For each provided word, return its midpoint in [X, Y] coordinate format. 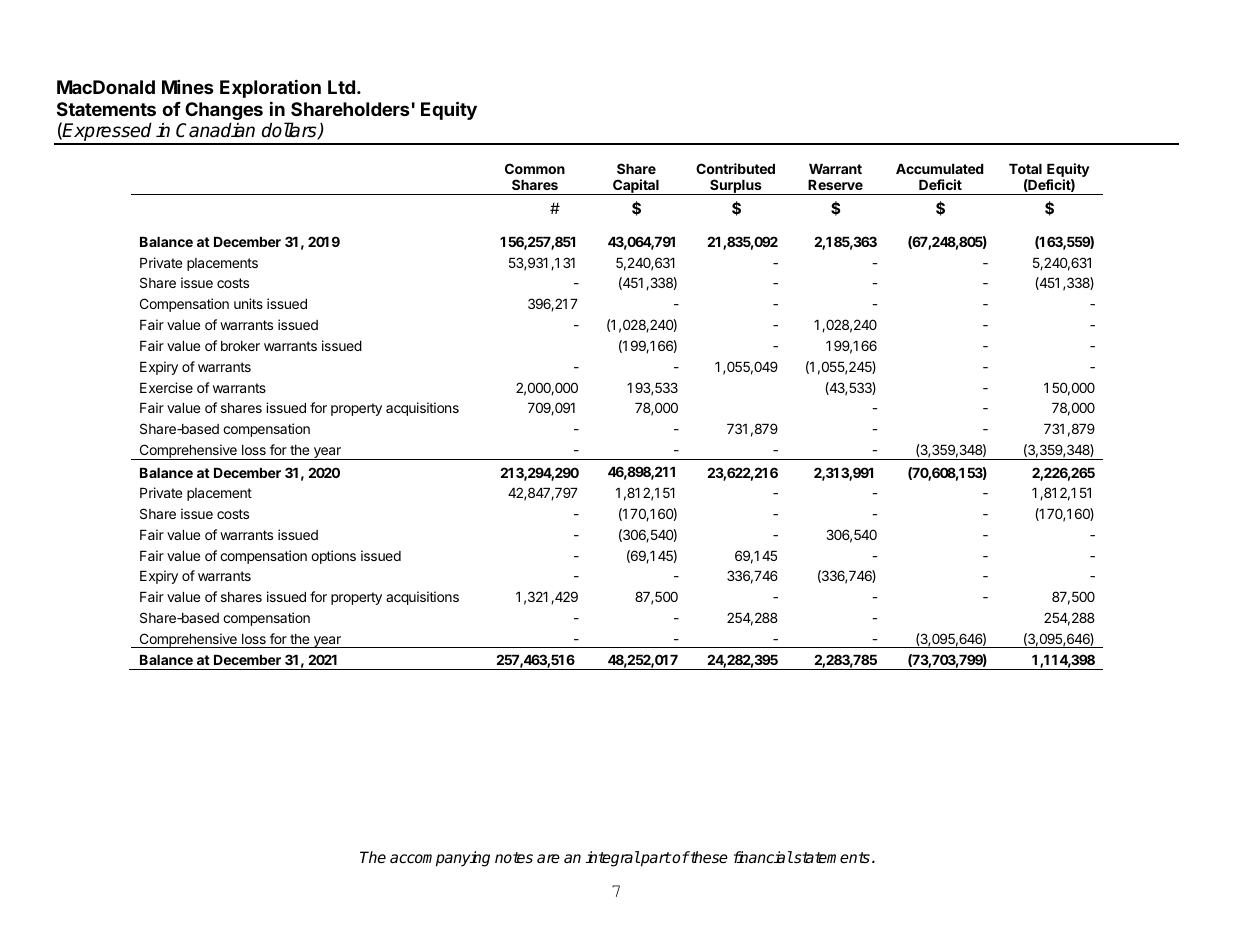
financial [763, 857]
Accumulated [940, 169]
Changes [224, 111]
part [655, 859]
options [333, 557]
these [708, 857]
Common [535, 168]
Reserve [835, 185]
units [248, 303]
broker [240, 346]
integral [613, 859]
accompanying [440, 859]
